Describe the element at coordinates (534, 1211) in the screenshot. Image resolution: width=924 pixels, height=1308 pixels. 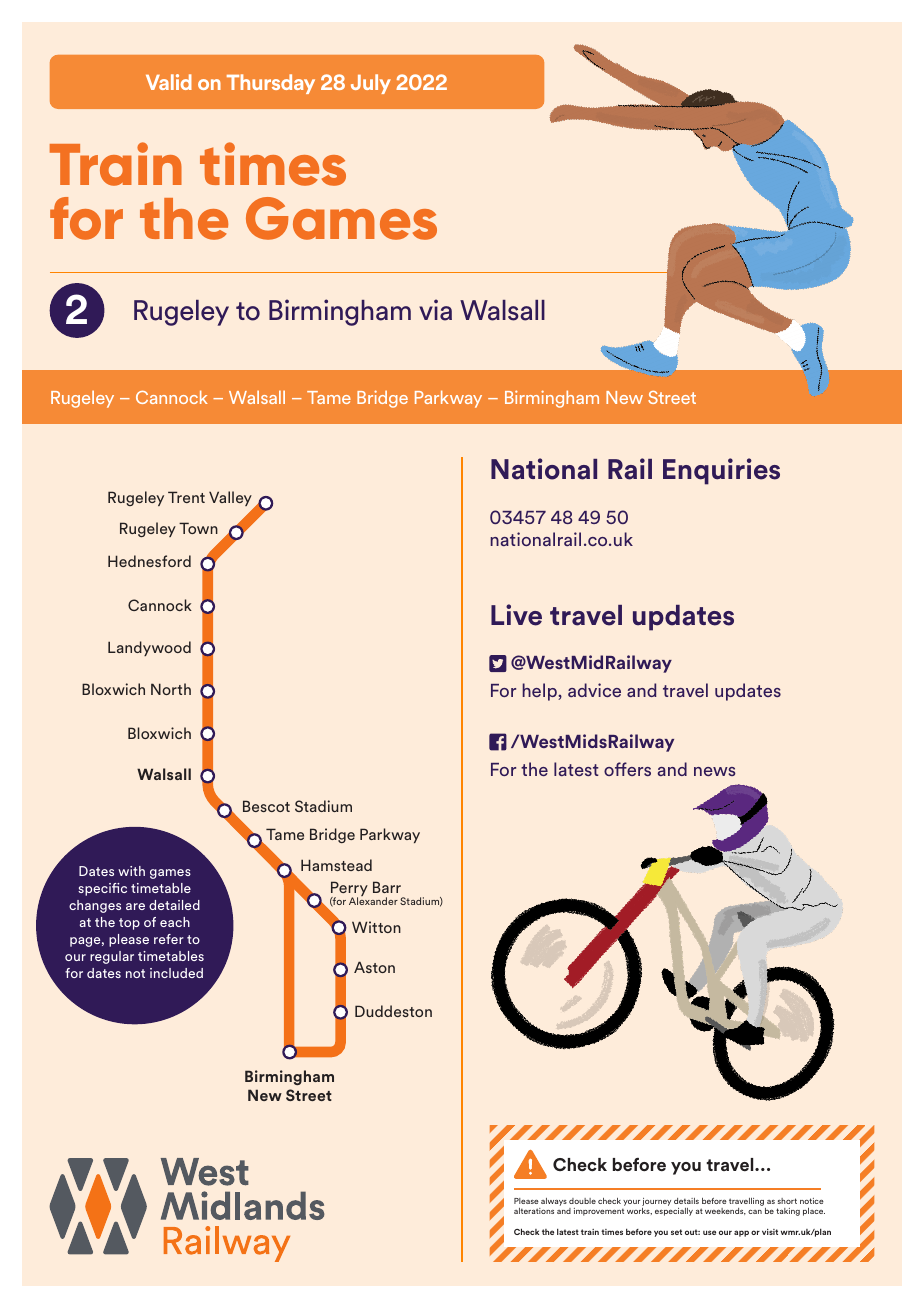
I see `alterations` at that location.
